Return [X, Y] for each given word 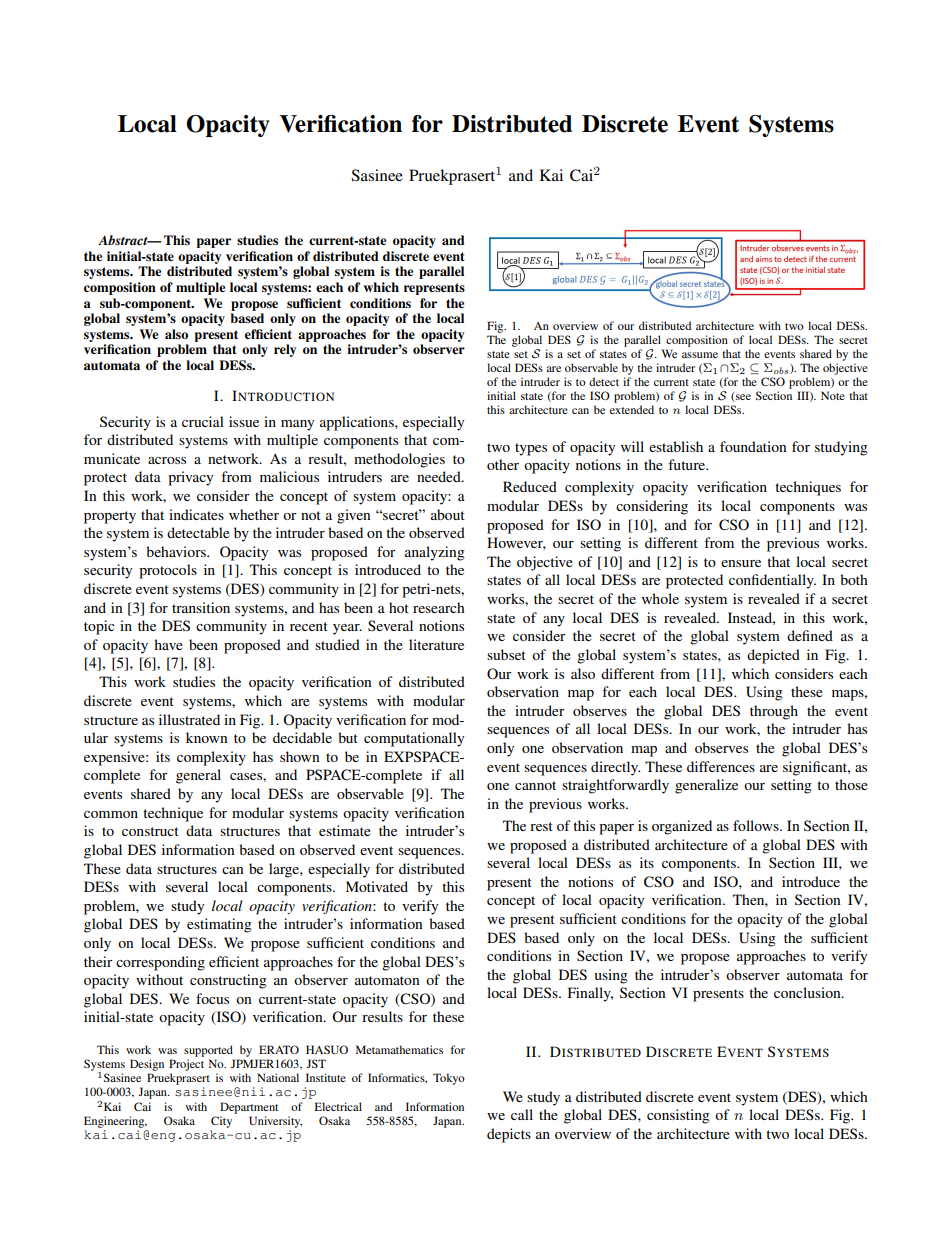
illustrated [189, 719]
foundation [753, 446]
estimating [219, 925]
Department [249, 1108]
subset [506, 654]
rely [285, 350]
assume [700, 355]
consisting [678, 1116]
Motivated [377, 886]
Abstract [124, 240]
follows [757, 825]
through [774, 712]
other [503, 464]
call [522, 1114]
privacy [190, 478]
